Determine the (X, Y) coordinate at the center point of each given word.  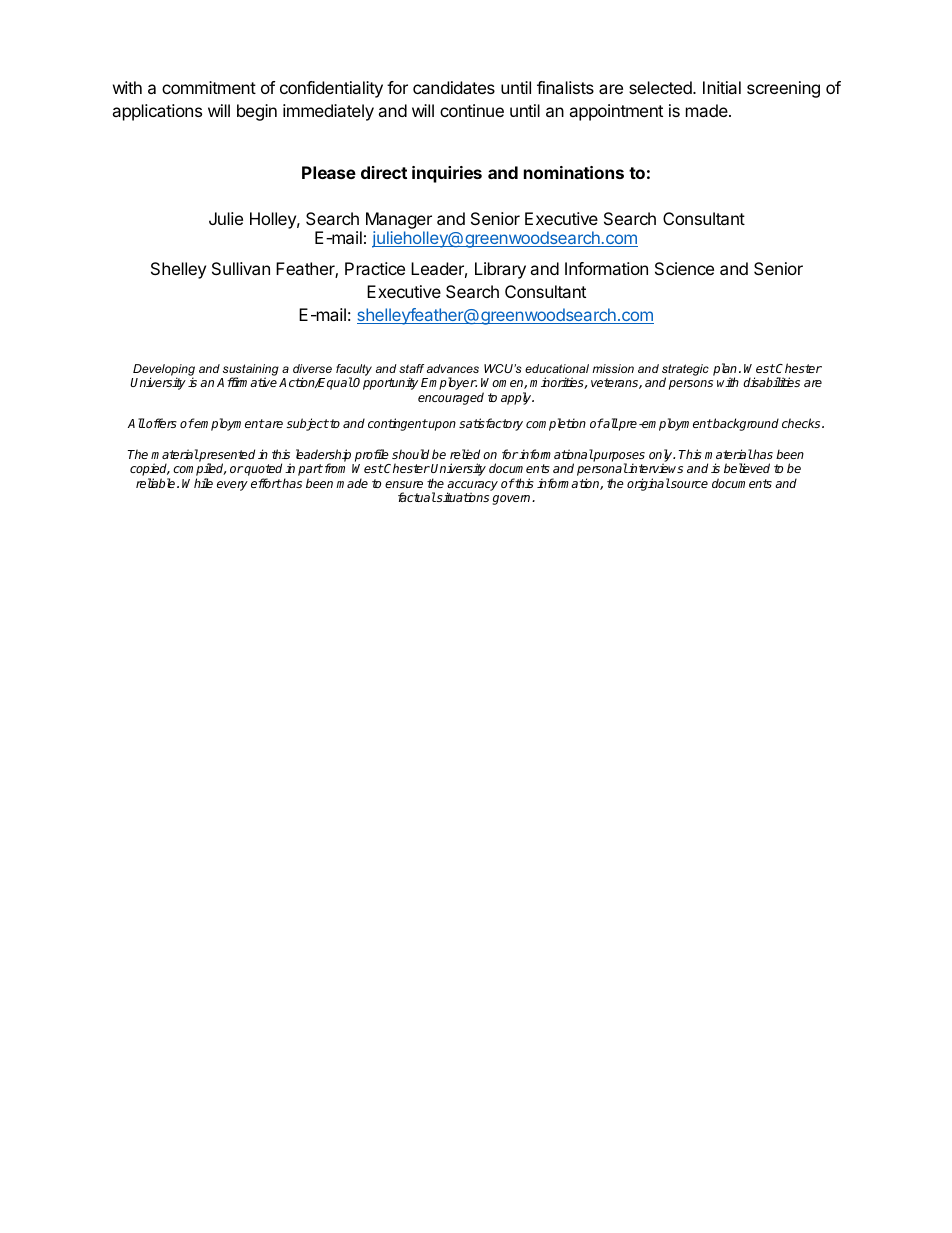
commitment (209, 87)
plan (725, 371)
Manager (399, 220)
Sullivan (241, 268)
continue (472, 110)
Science (684, 268)
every (232, 486)
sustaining (250, 371)
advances (453, 368)
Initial (722, 87)
